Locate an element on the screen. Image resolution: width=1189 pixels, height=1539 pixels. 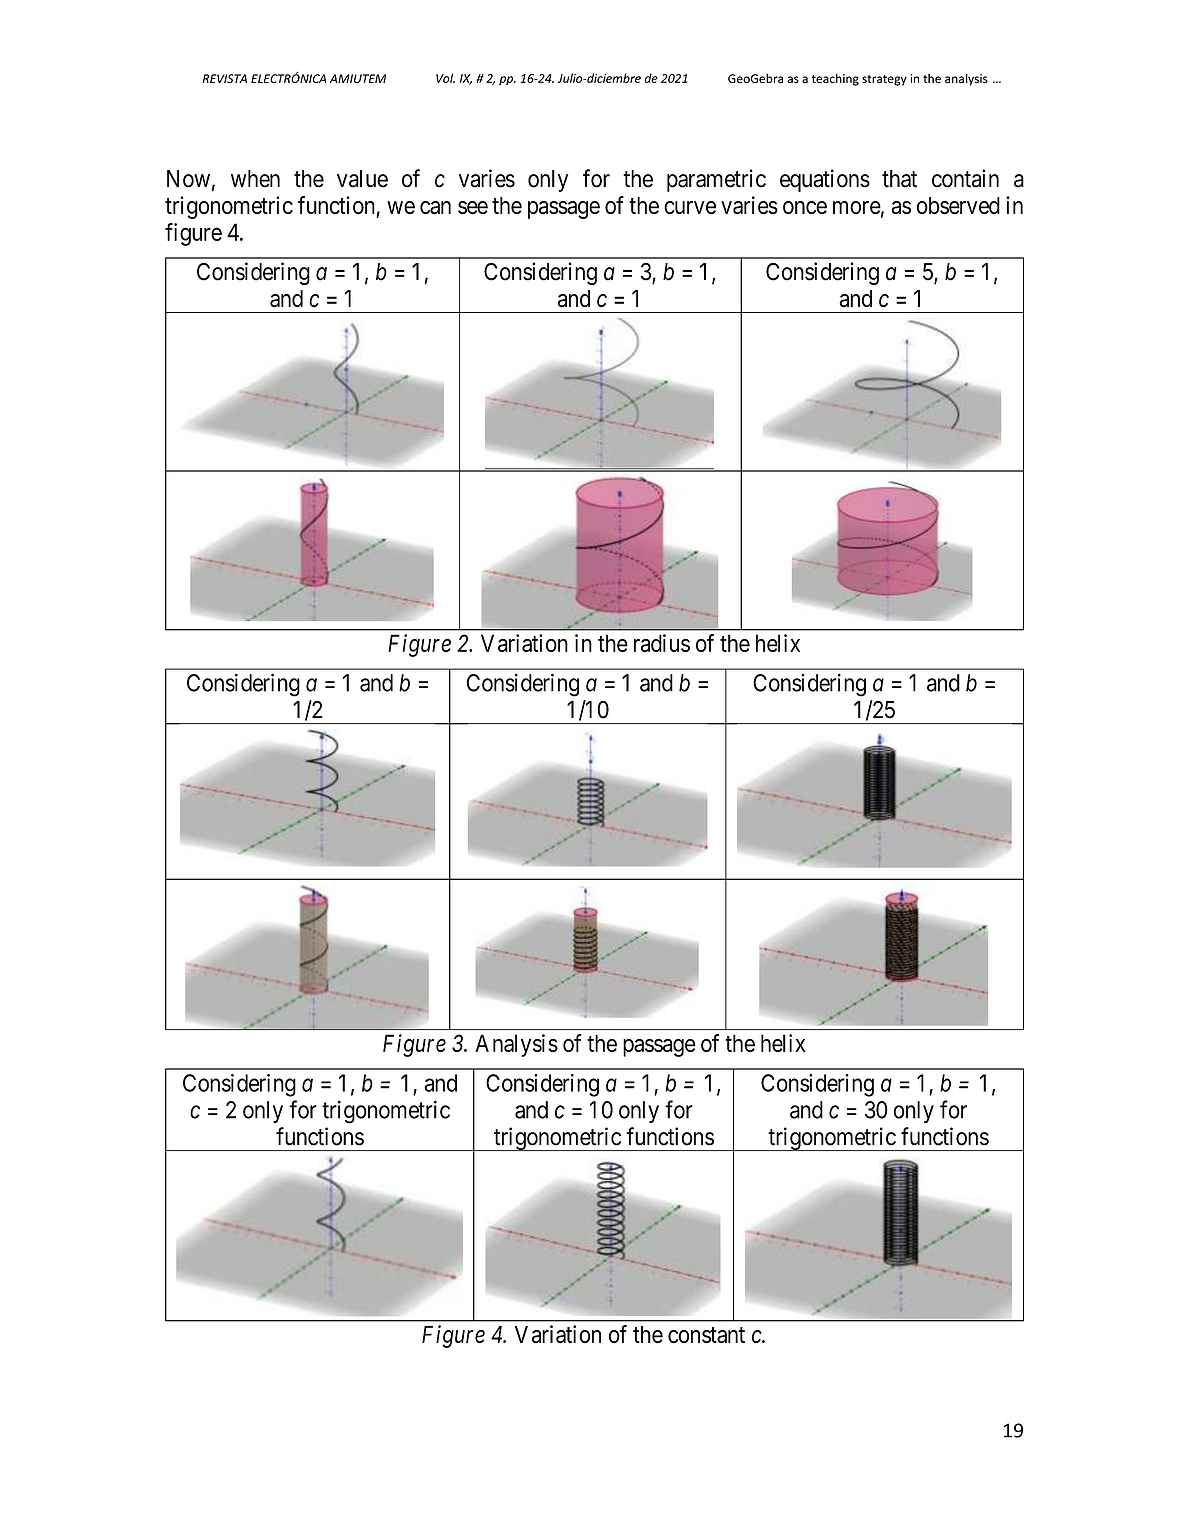
REVISTA is located at coordinates (224, 78).
